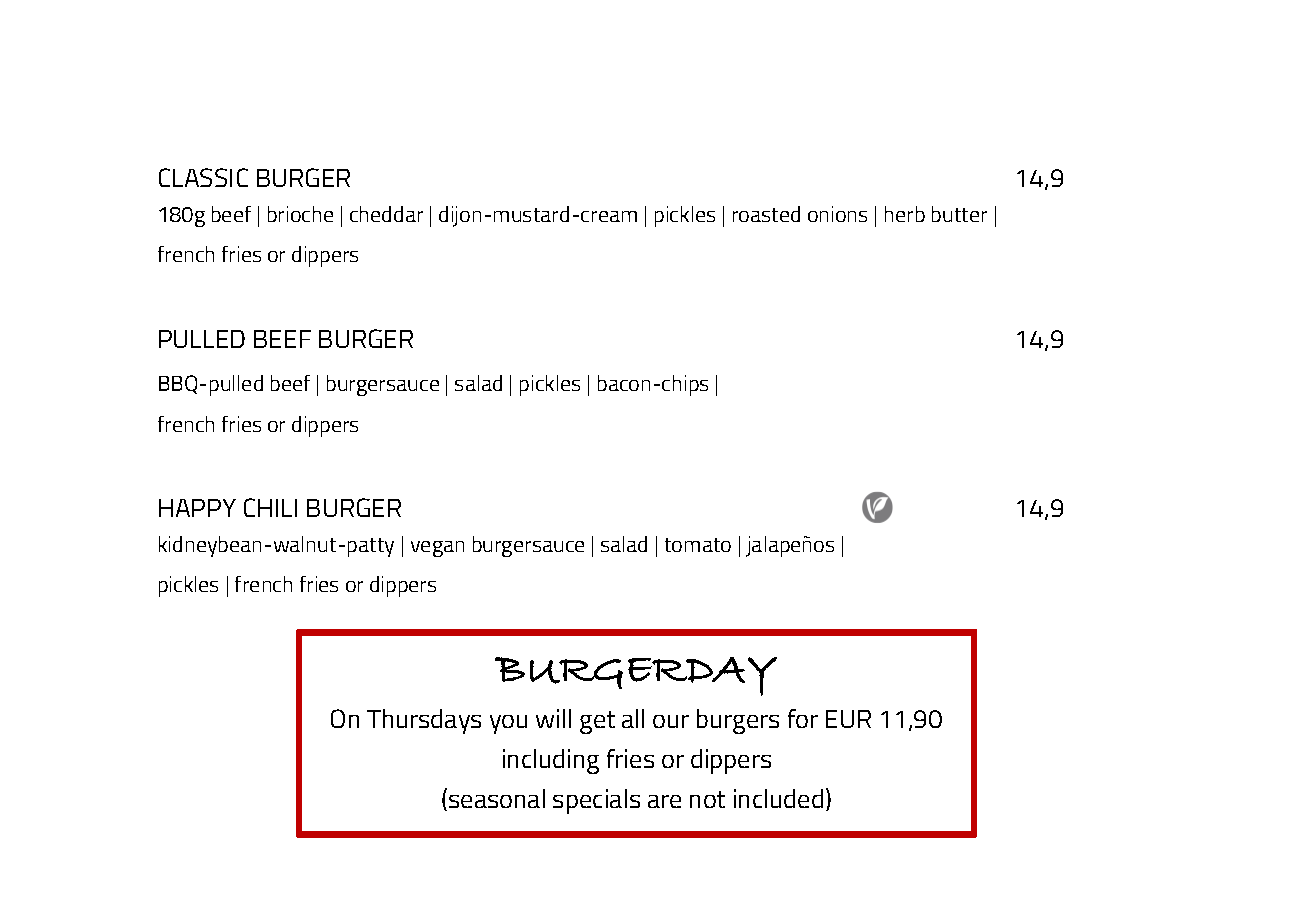 The width and height of the screenshot is (1311, 924). Describe the element at coordinates (197, 508) in the screenshot. I see `HAPPY` at that location.
